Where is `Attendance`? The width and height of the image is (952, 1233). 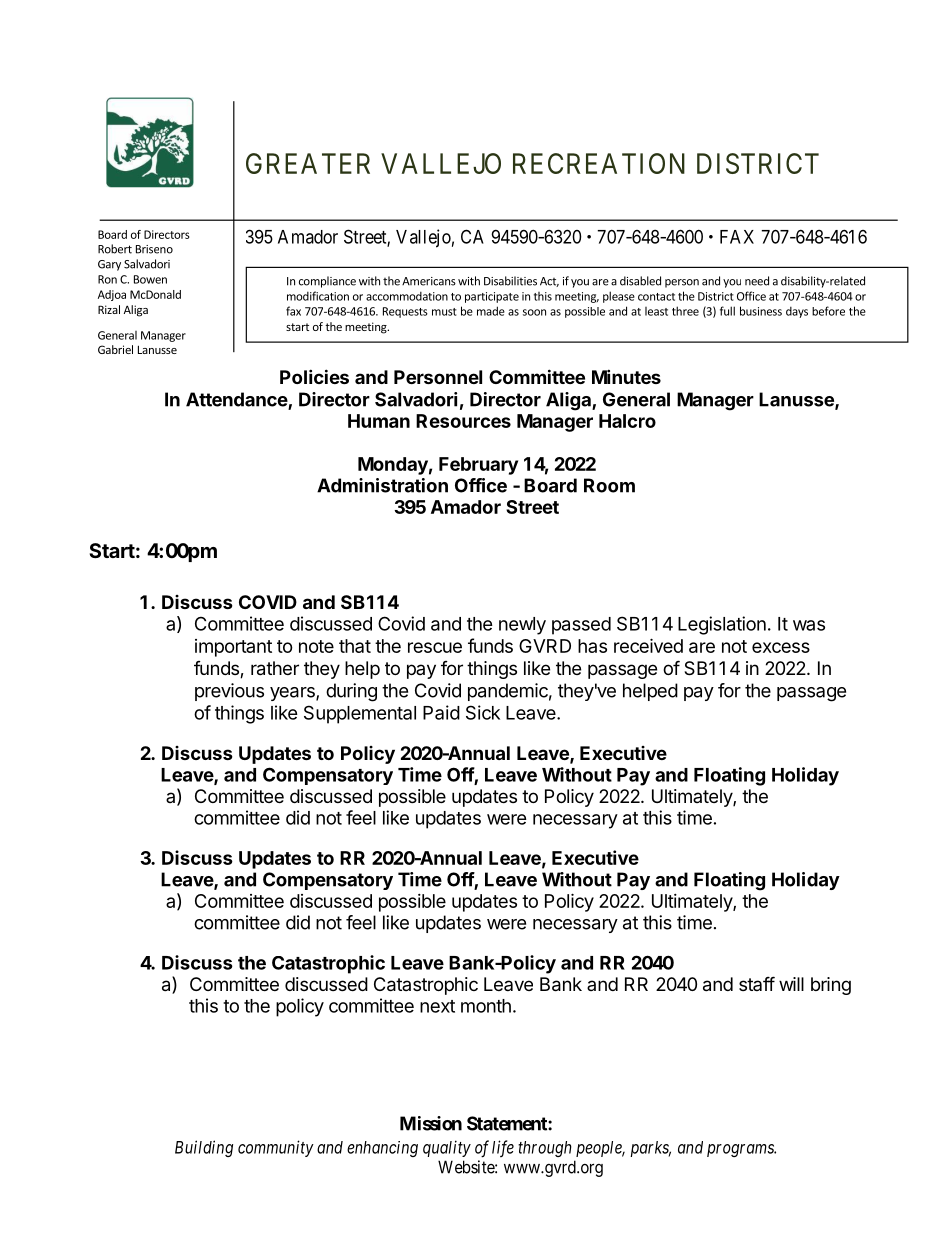 Attendance is located at coordinates (237, 400).
